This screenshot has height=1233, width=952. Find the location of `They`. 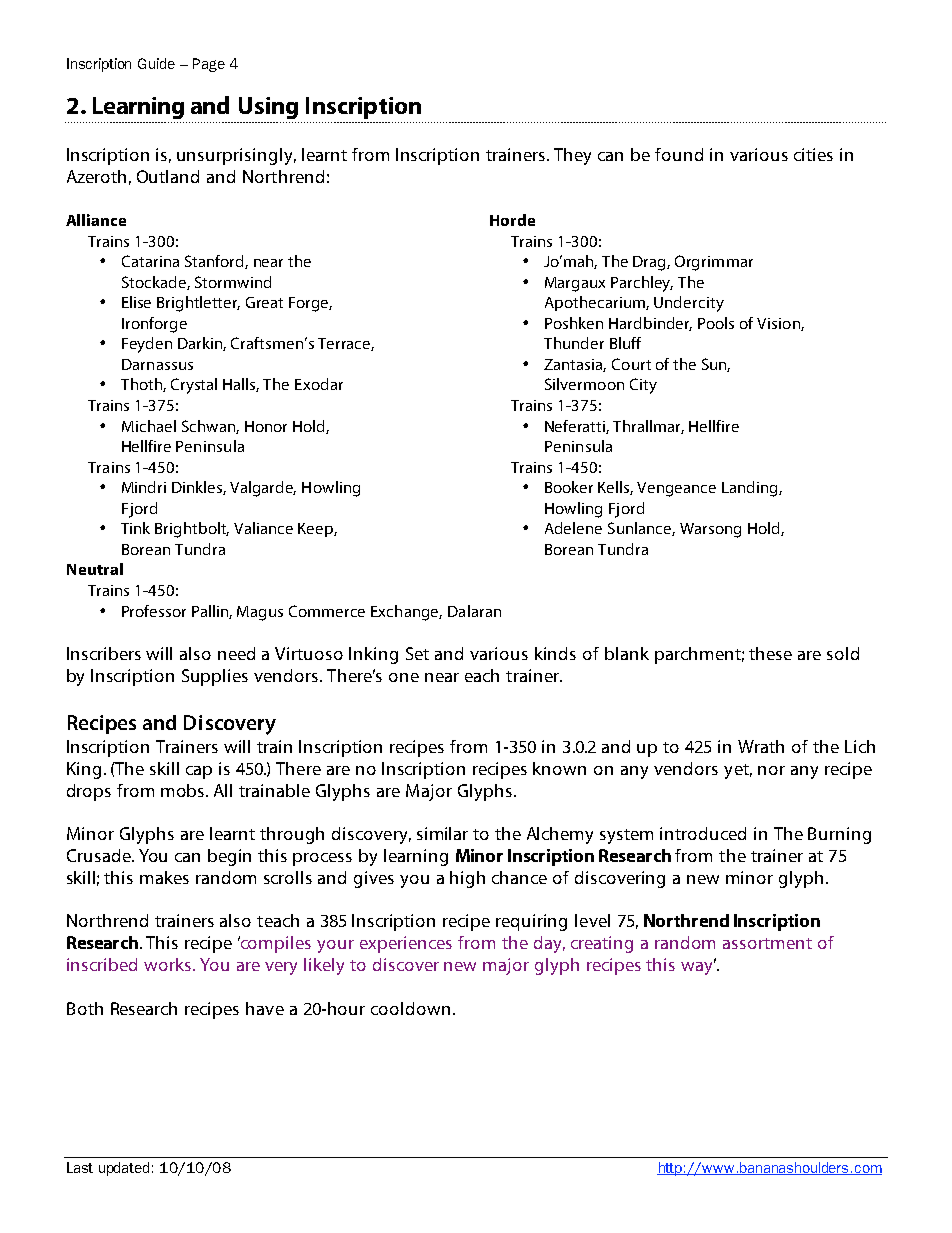

They is located at coordinates (572, 156).
